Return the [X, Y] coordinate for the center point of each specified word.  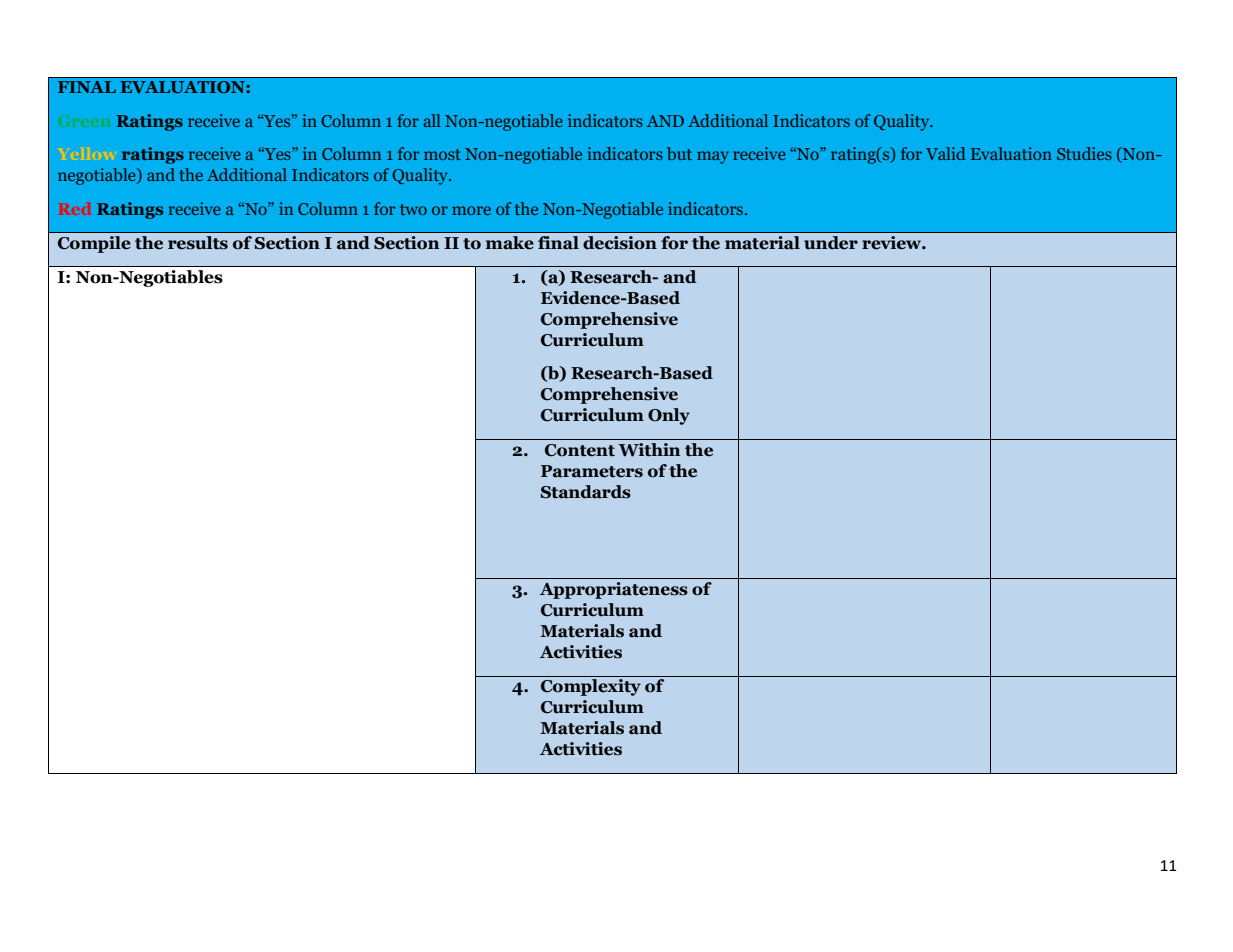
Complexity [591, 687]
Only [669, 416]
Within [649, 450]
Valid [946, 153]
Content [580, 450]
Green [84, 121]
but [679, 153]
